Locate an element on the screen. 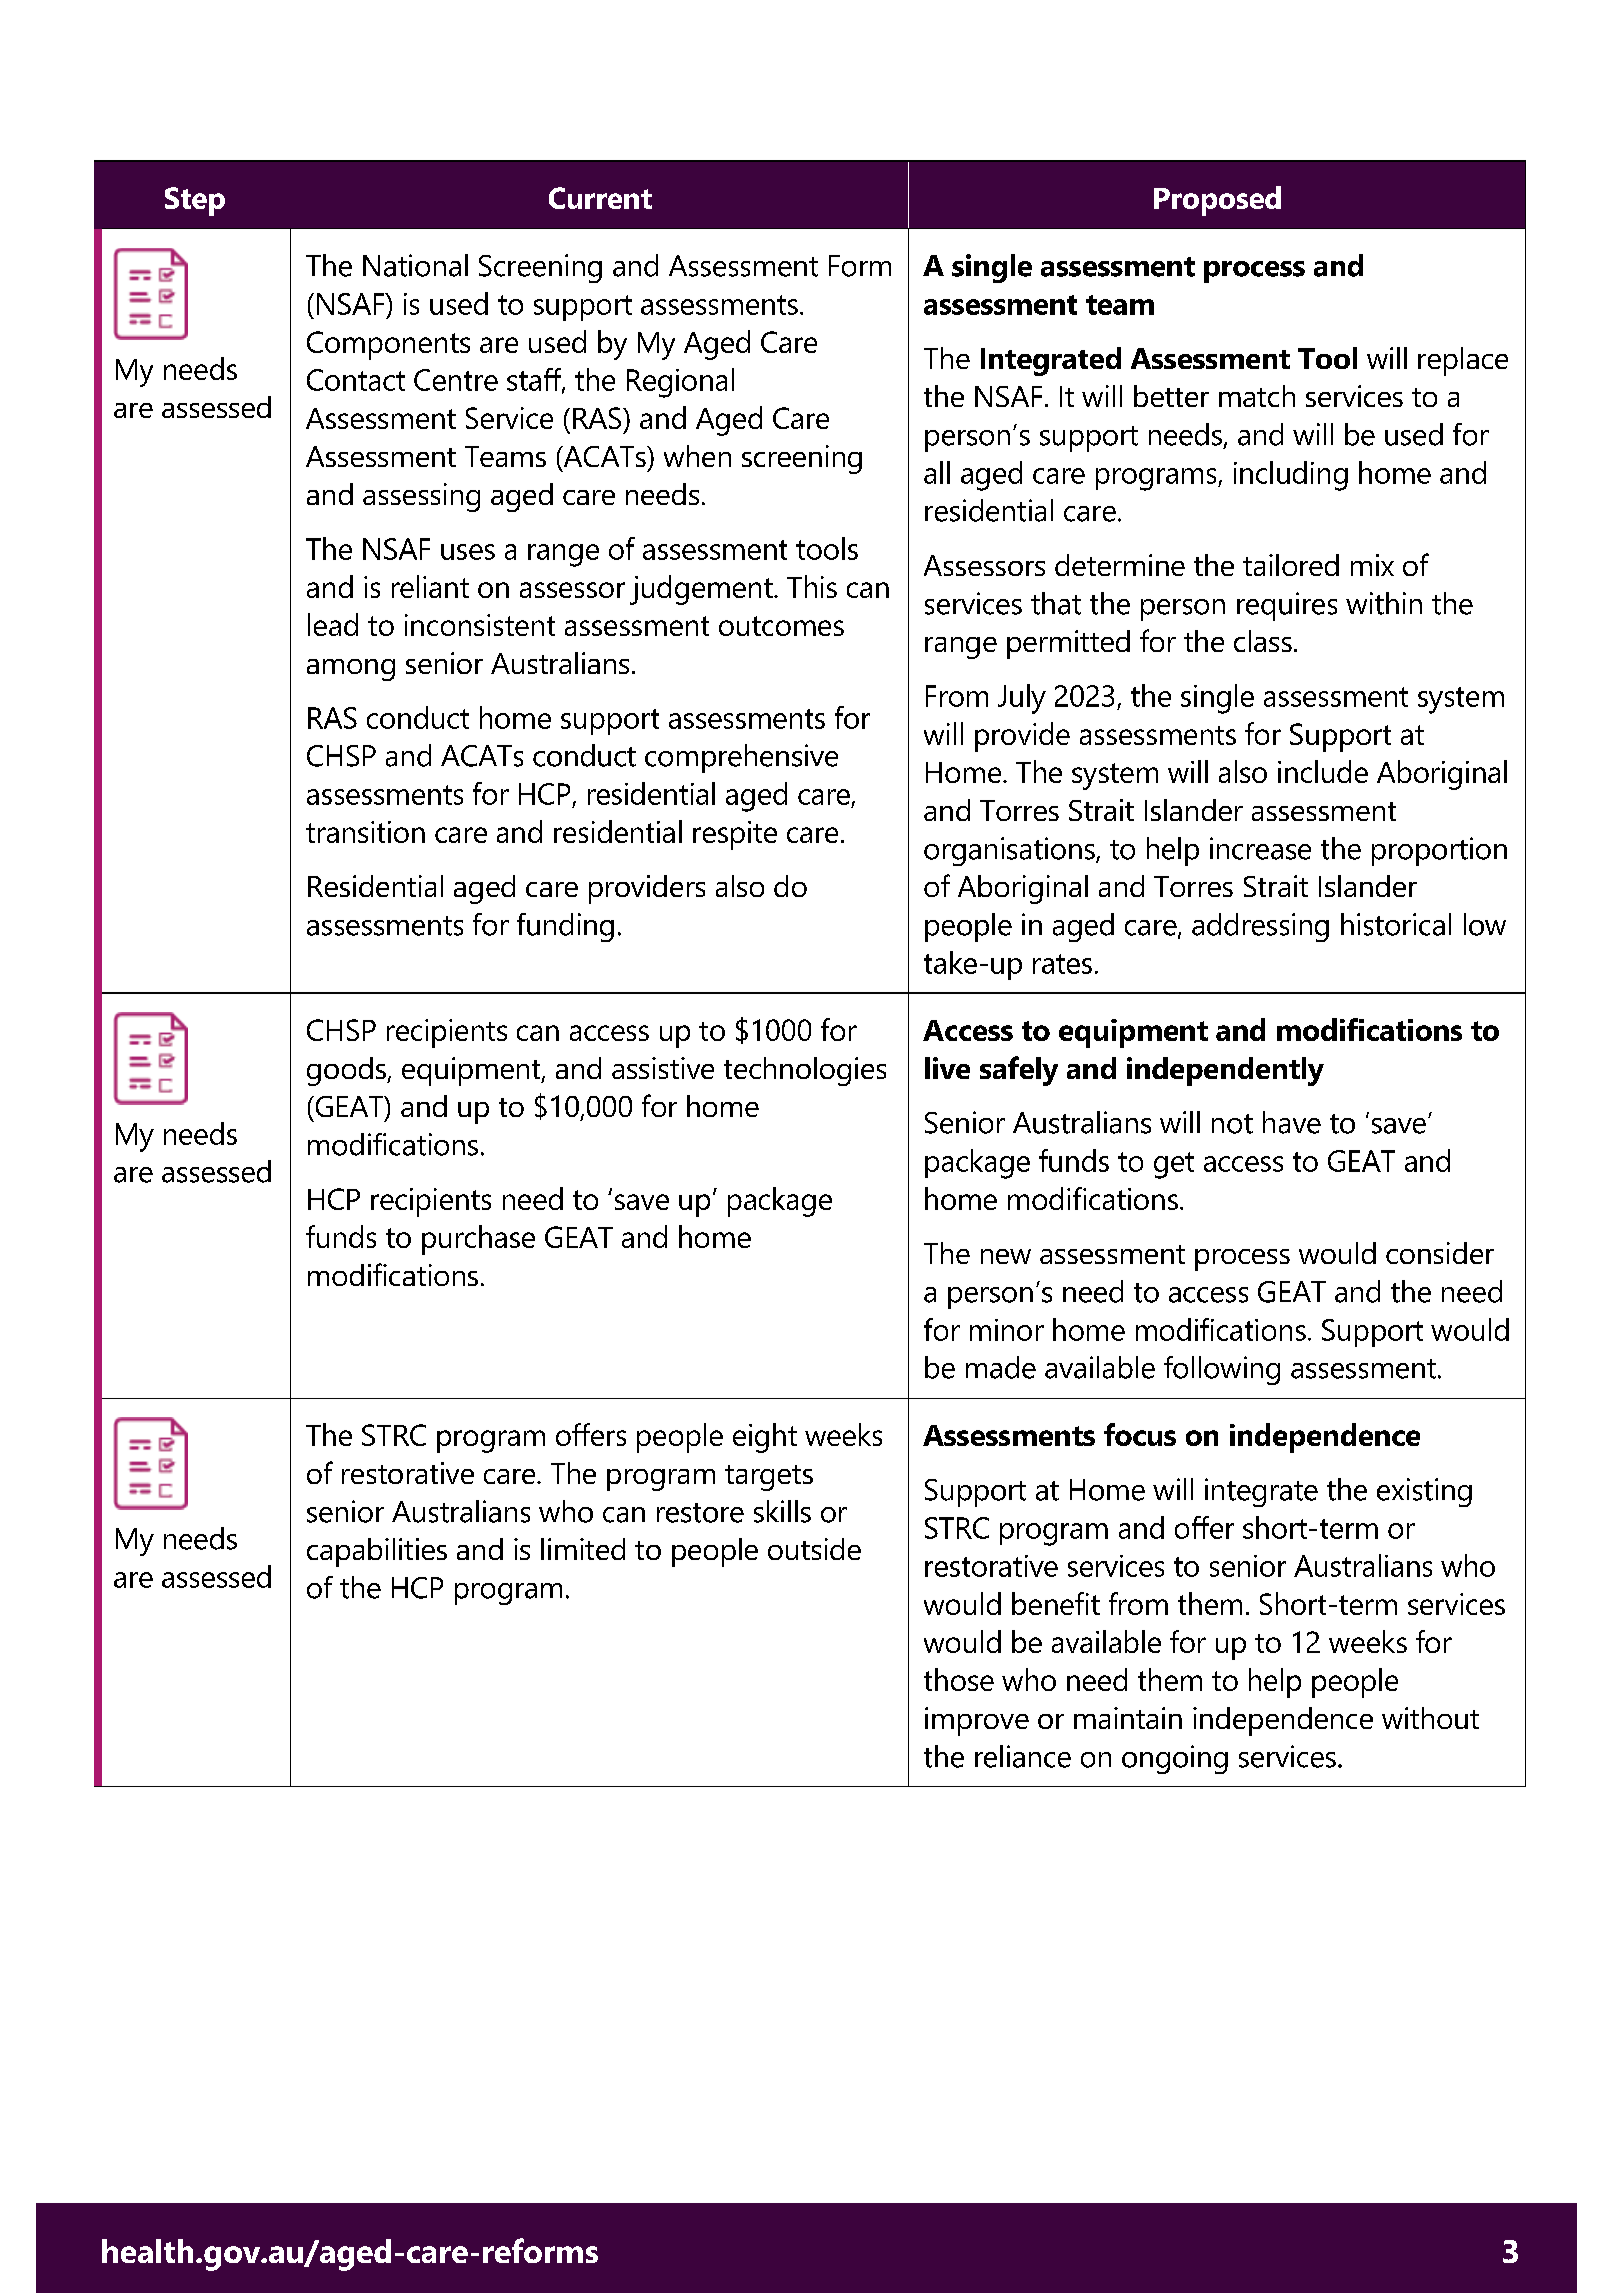 The width and height of the screenshot is (1620, 2293). those is located at coordinates (959, 1679).
